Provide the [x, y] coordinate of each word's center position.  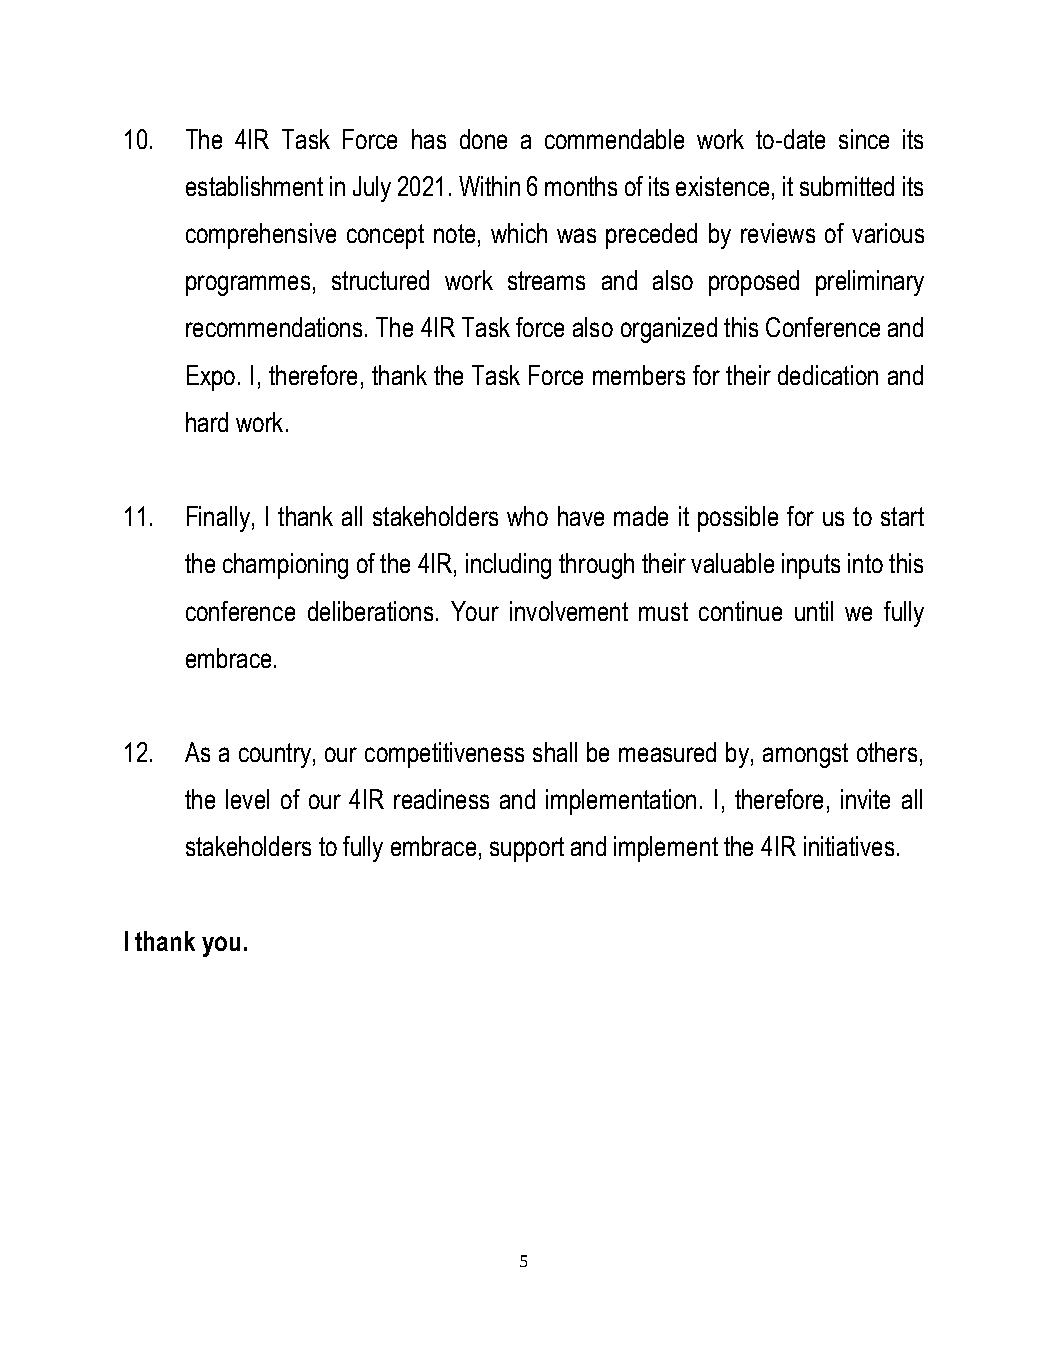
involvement [569, 611]
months [581, 186]
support [527, 849]
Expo [211, 378]
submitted [847, 186]
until [814, 611]
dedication [828, 375]
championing [285, 566]
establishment [254, 186]
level [247, 799]
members [639, 375]
